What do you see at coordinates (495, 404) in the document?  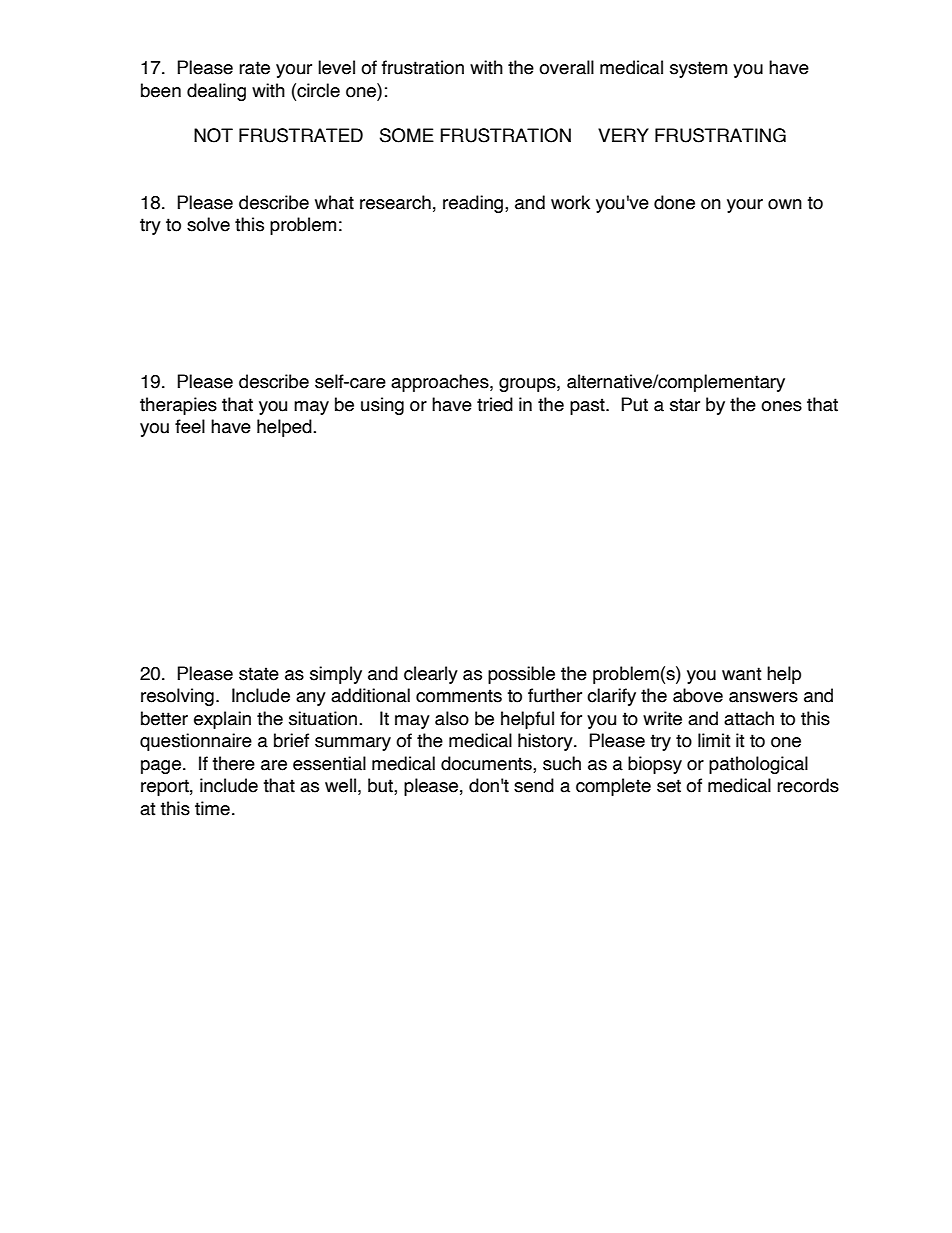 I see `tried` at bounding box center [495, 404].
